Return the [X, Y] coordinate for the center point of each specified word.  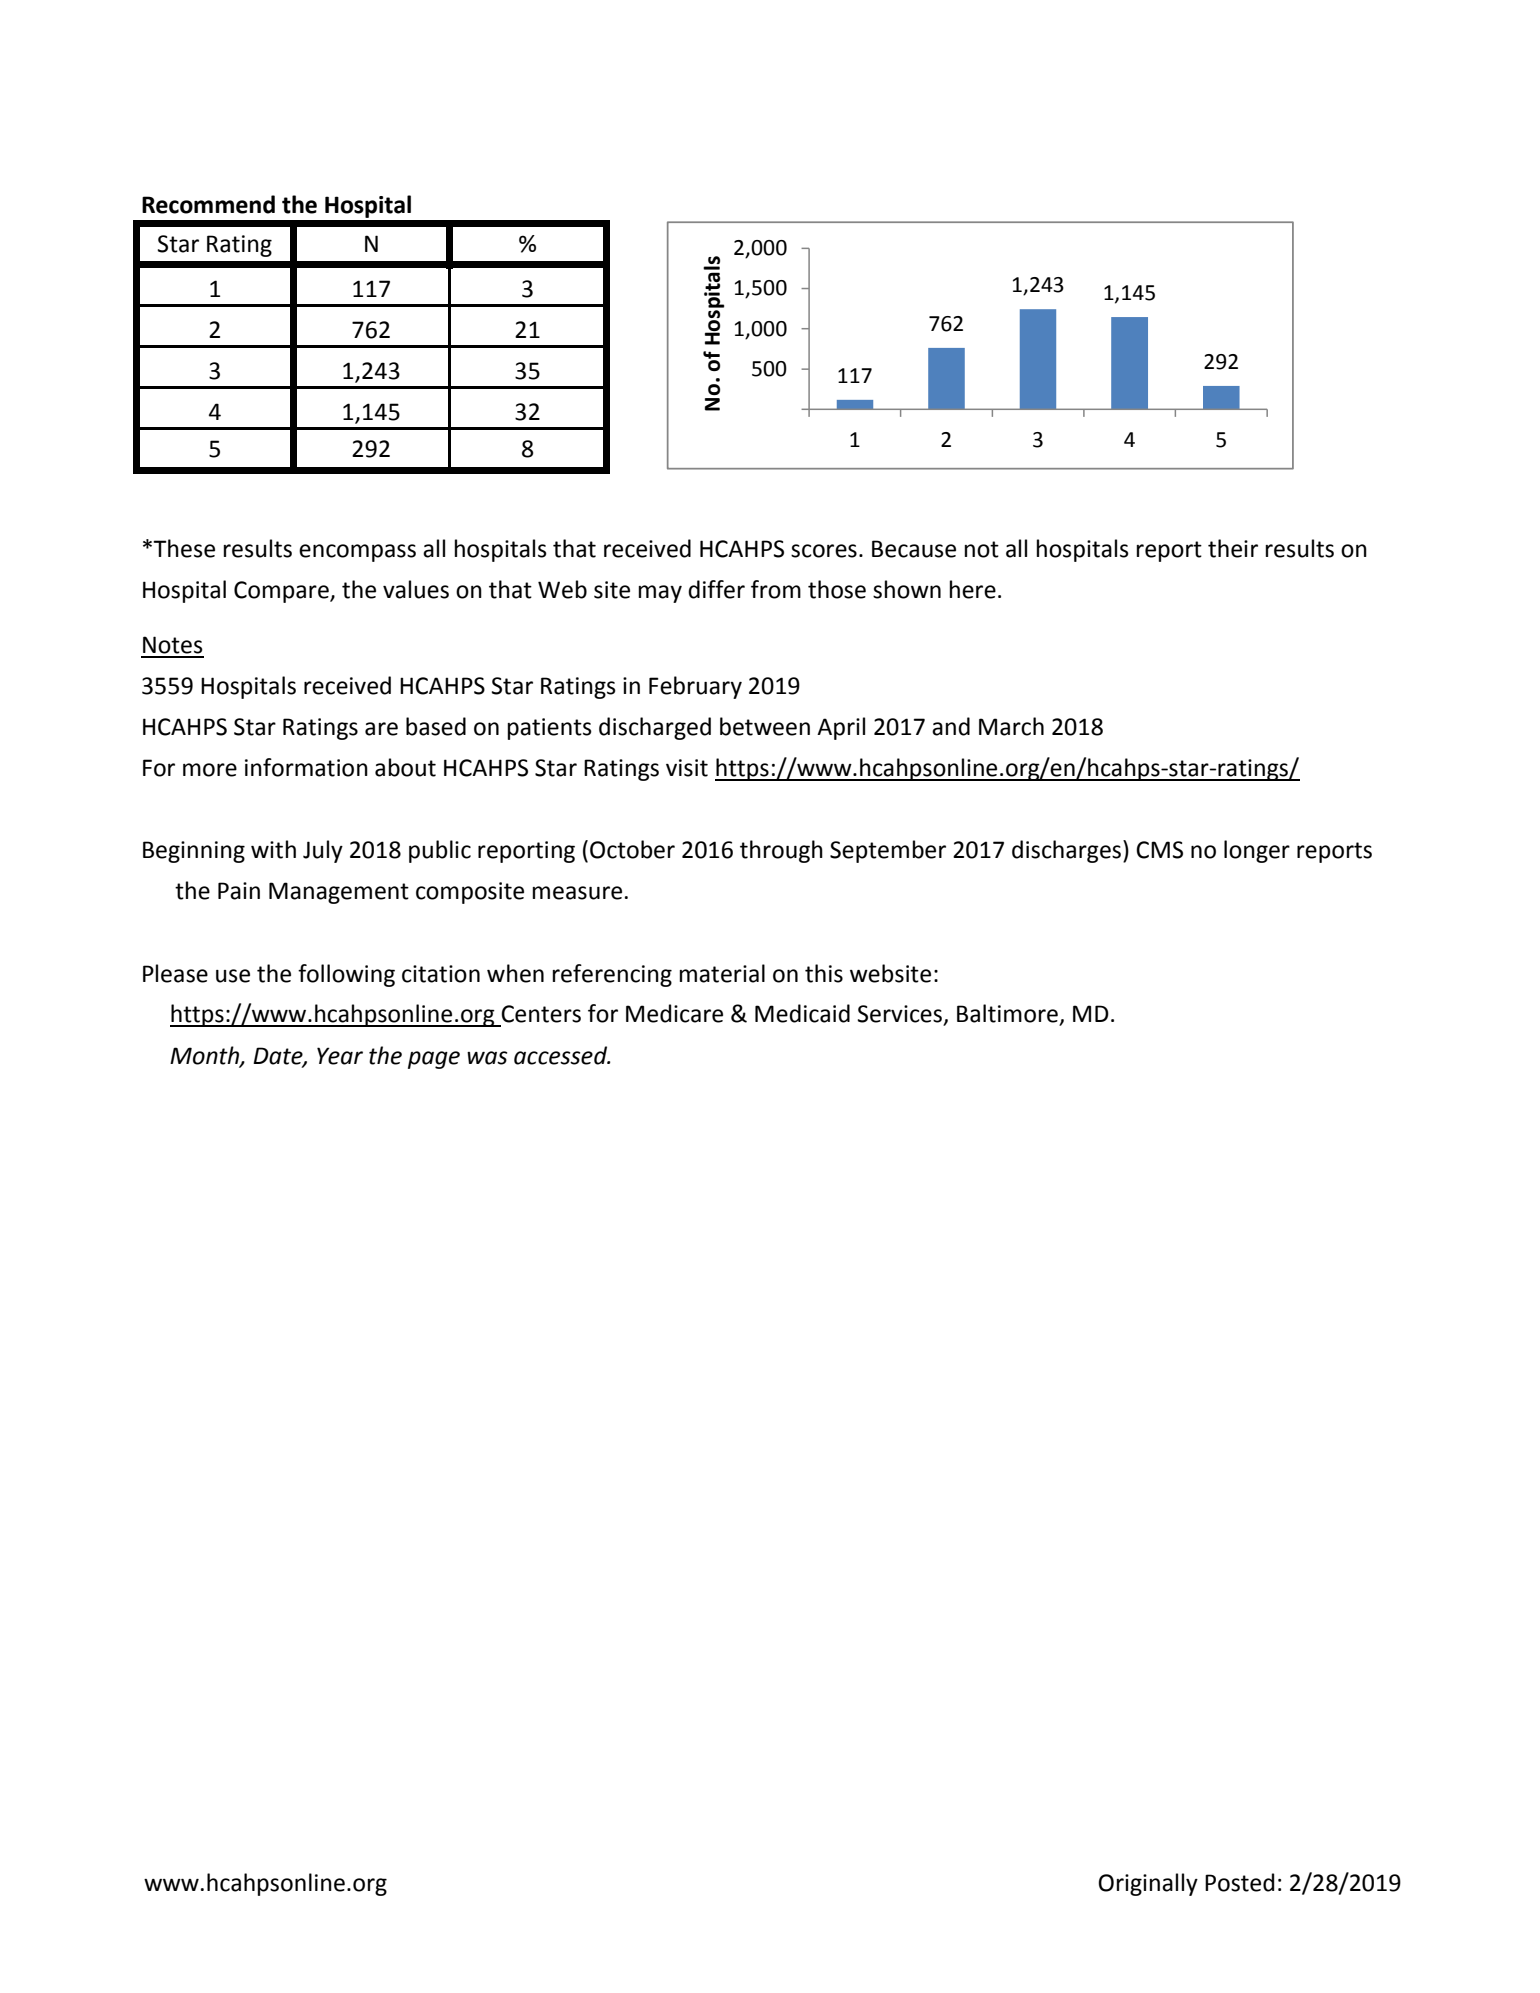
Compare [282, 592]
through [781, 851]
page [434, 1060]
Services [901, 1015]
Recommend [208, 204]
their [1233, 548]
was [487, 1058]
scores [824, 551]
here [973, 589]
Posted [1239, 1882]
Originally [1148, 1884]
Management [339, 893]
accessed [562, 1055]
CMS [1159, 850]
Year [340, 1056]
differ [716, 589]
